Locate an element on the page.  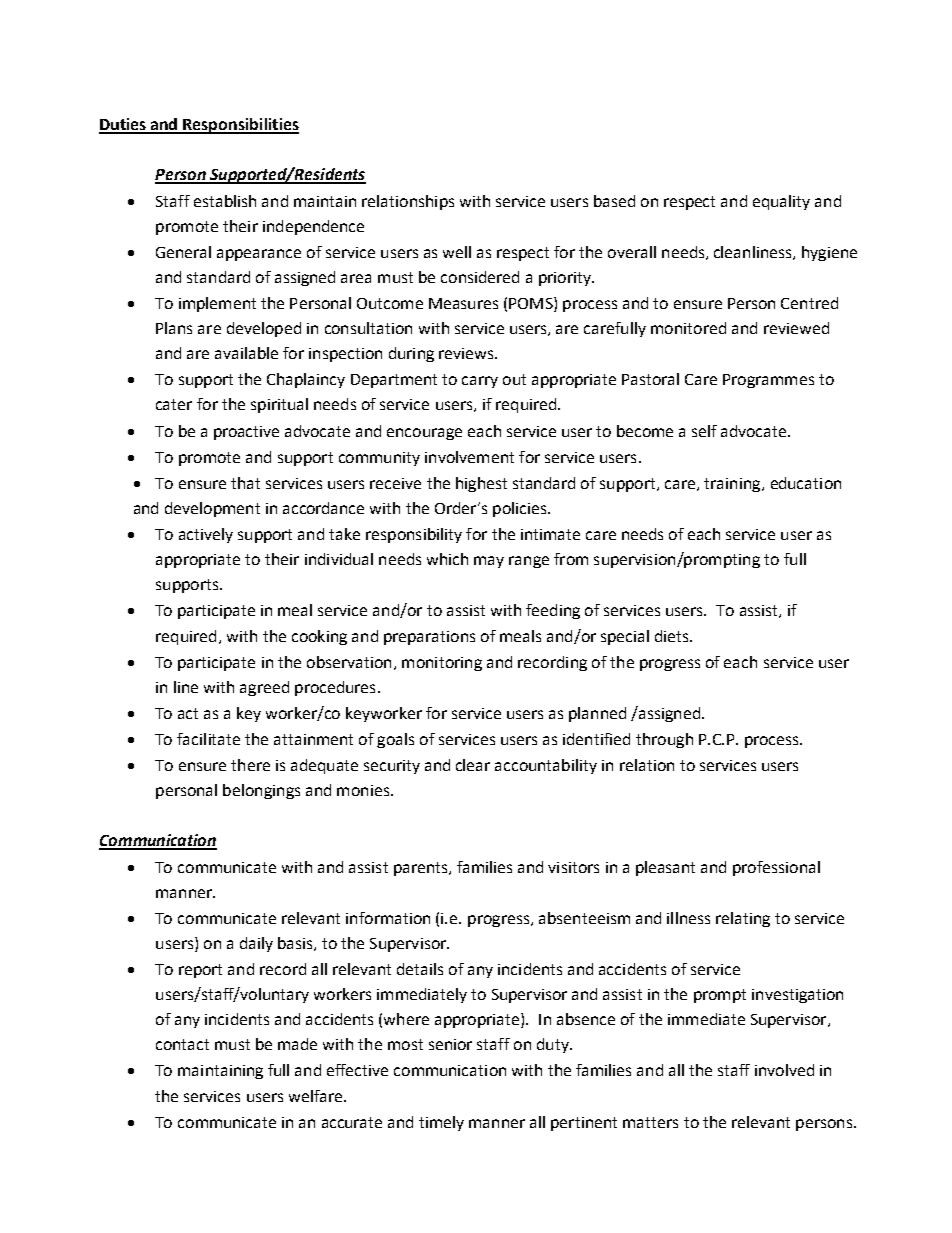
professional is located at coordinates (776, 868).
